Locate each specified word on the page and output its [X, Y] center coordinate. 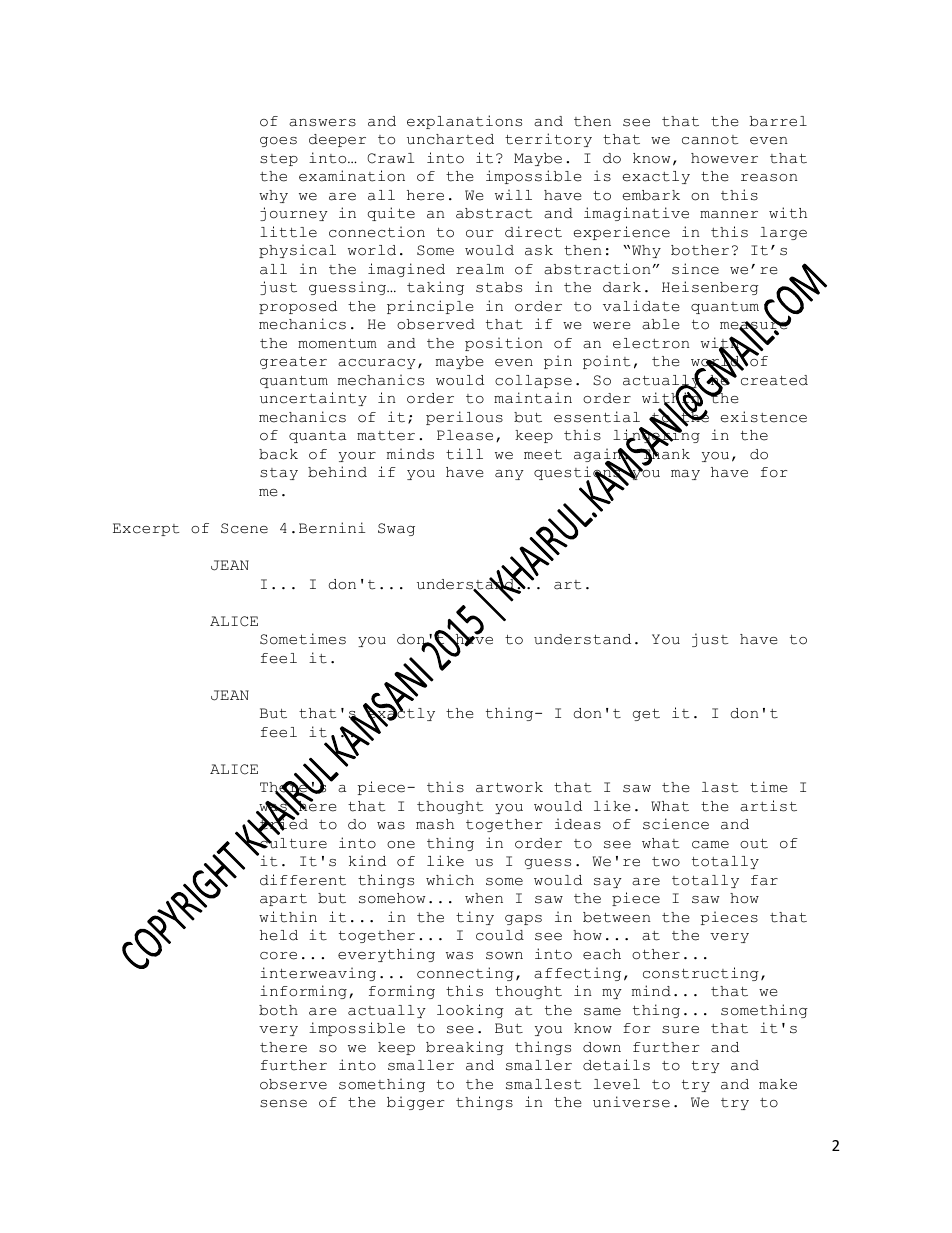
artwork [509, 787]
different [303, 880]
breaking [465, 1048]
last [720, 787]
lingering [656, 437]
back [278, 454]
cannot [710, 140]
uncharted [450, 139]
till [464, 454]
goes [278, 142]
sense [283, 1104]
